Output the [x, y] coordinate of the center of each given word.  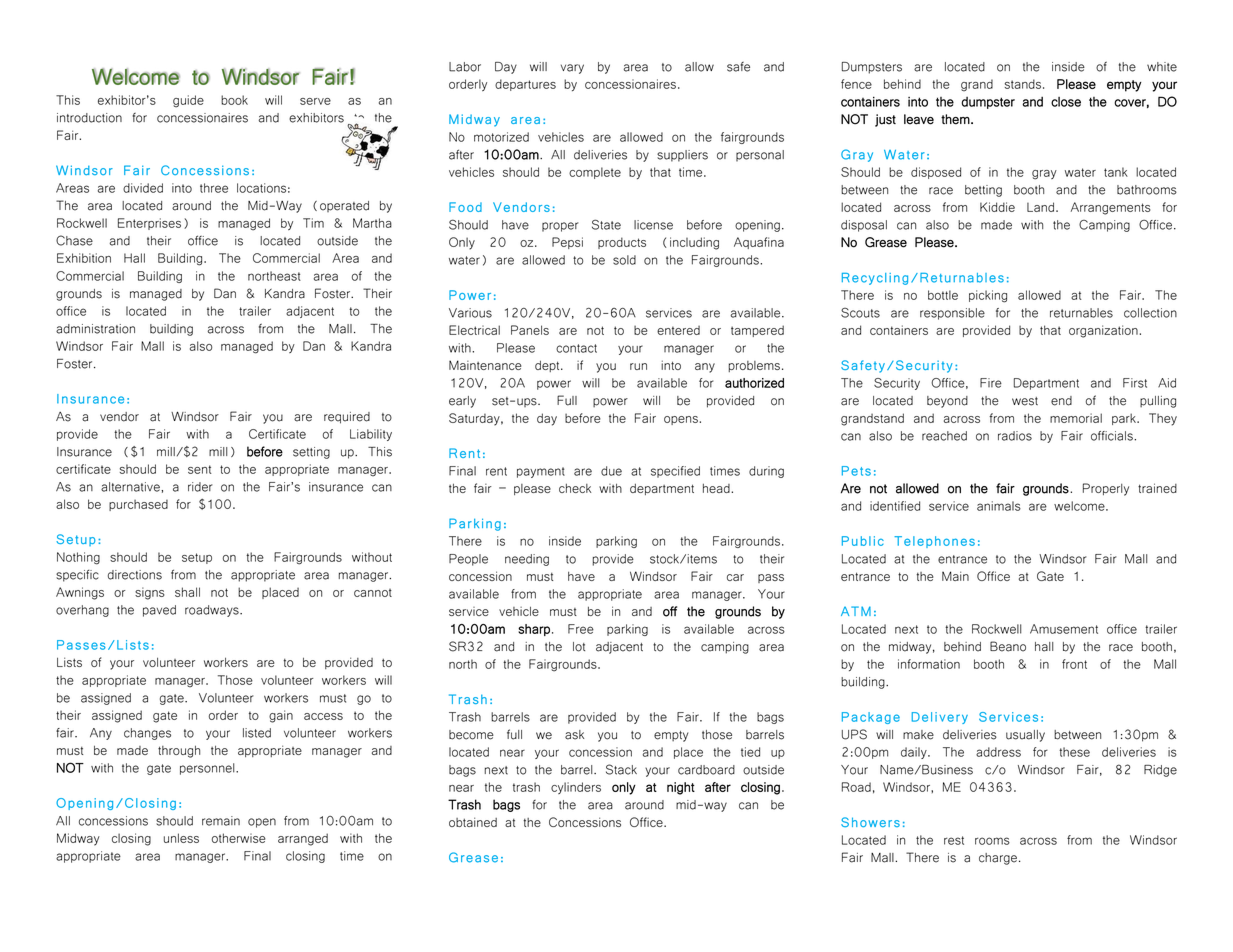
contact [576, 348]
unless [181, 838]
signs [150, 593]
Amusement [1064, 629]
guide [188, 101]
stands [1023, 84]
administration [95, 329]
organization [1104, 331]
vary [572, 69]
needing [527, 560]
